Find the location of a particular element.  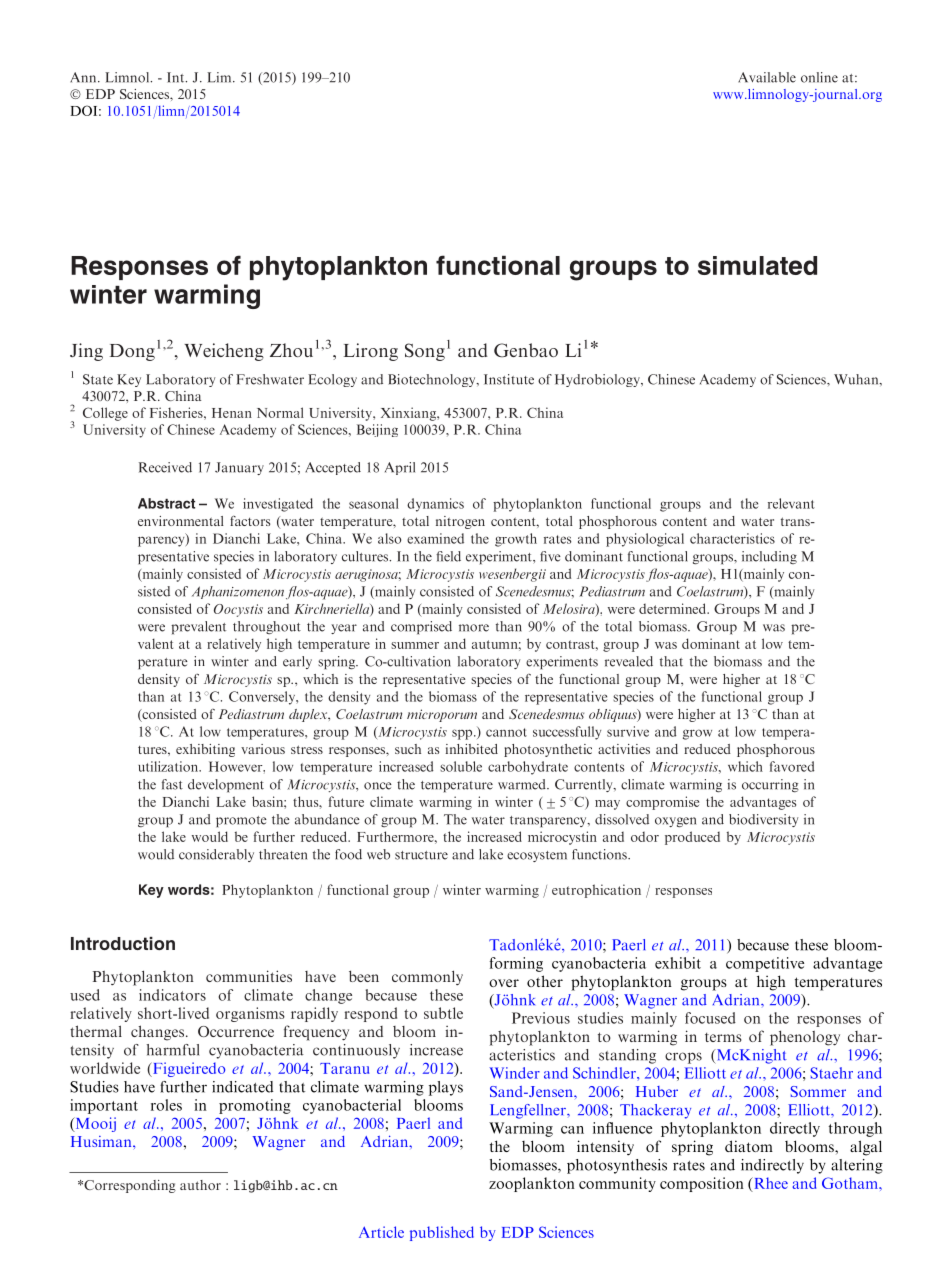

summer is located at coordinates (415, 645).
